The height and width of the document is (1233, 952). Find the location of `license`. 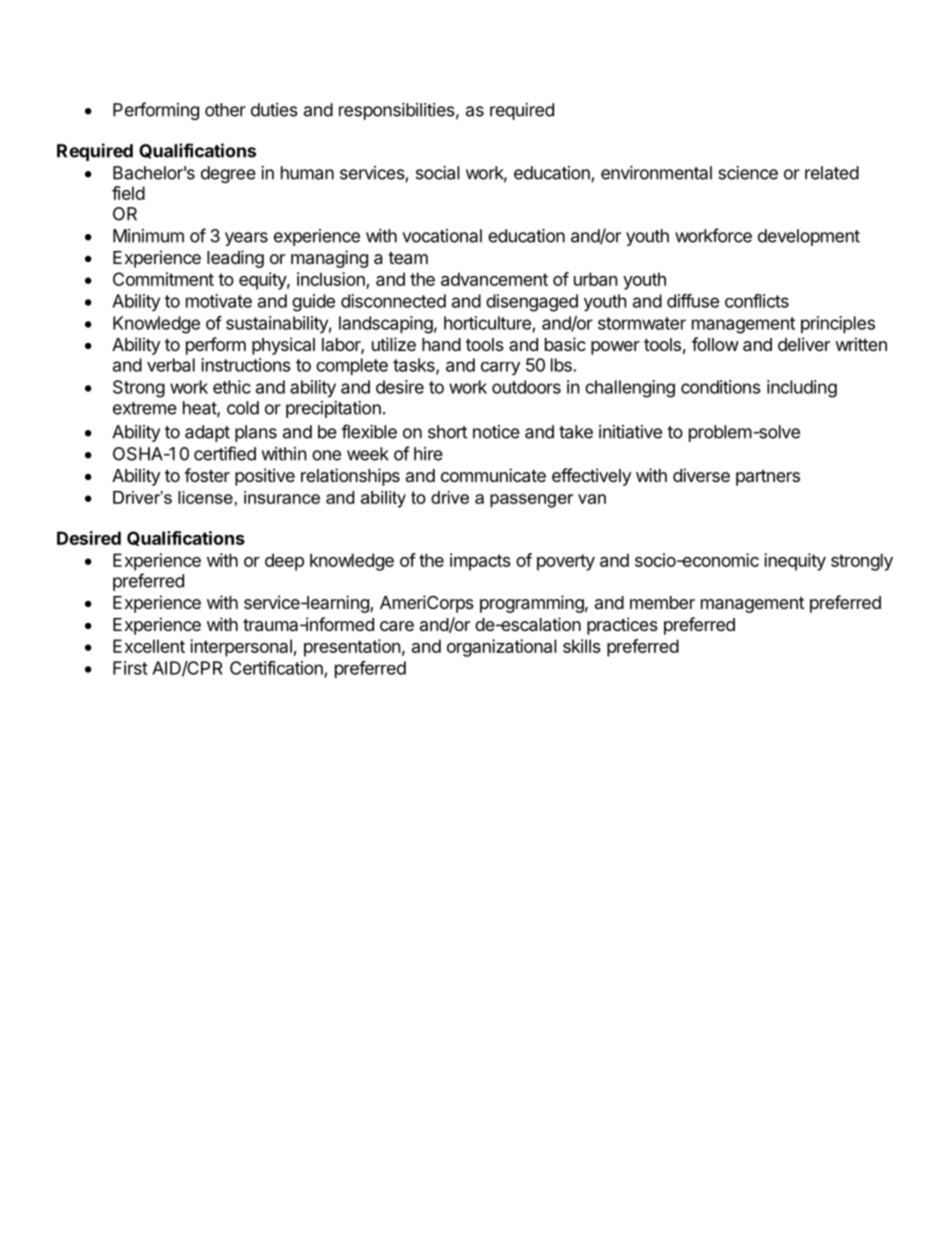

license is located at coordinates (205, 497).
